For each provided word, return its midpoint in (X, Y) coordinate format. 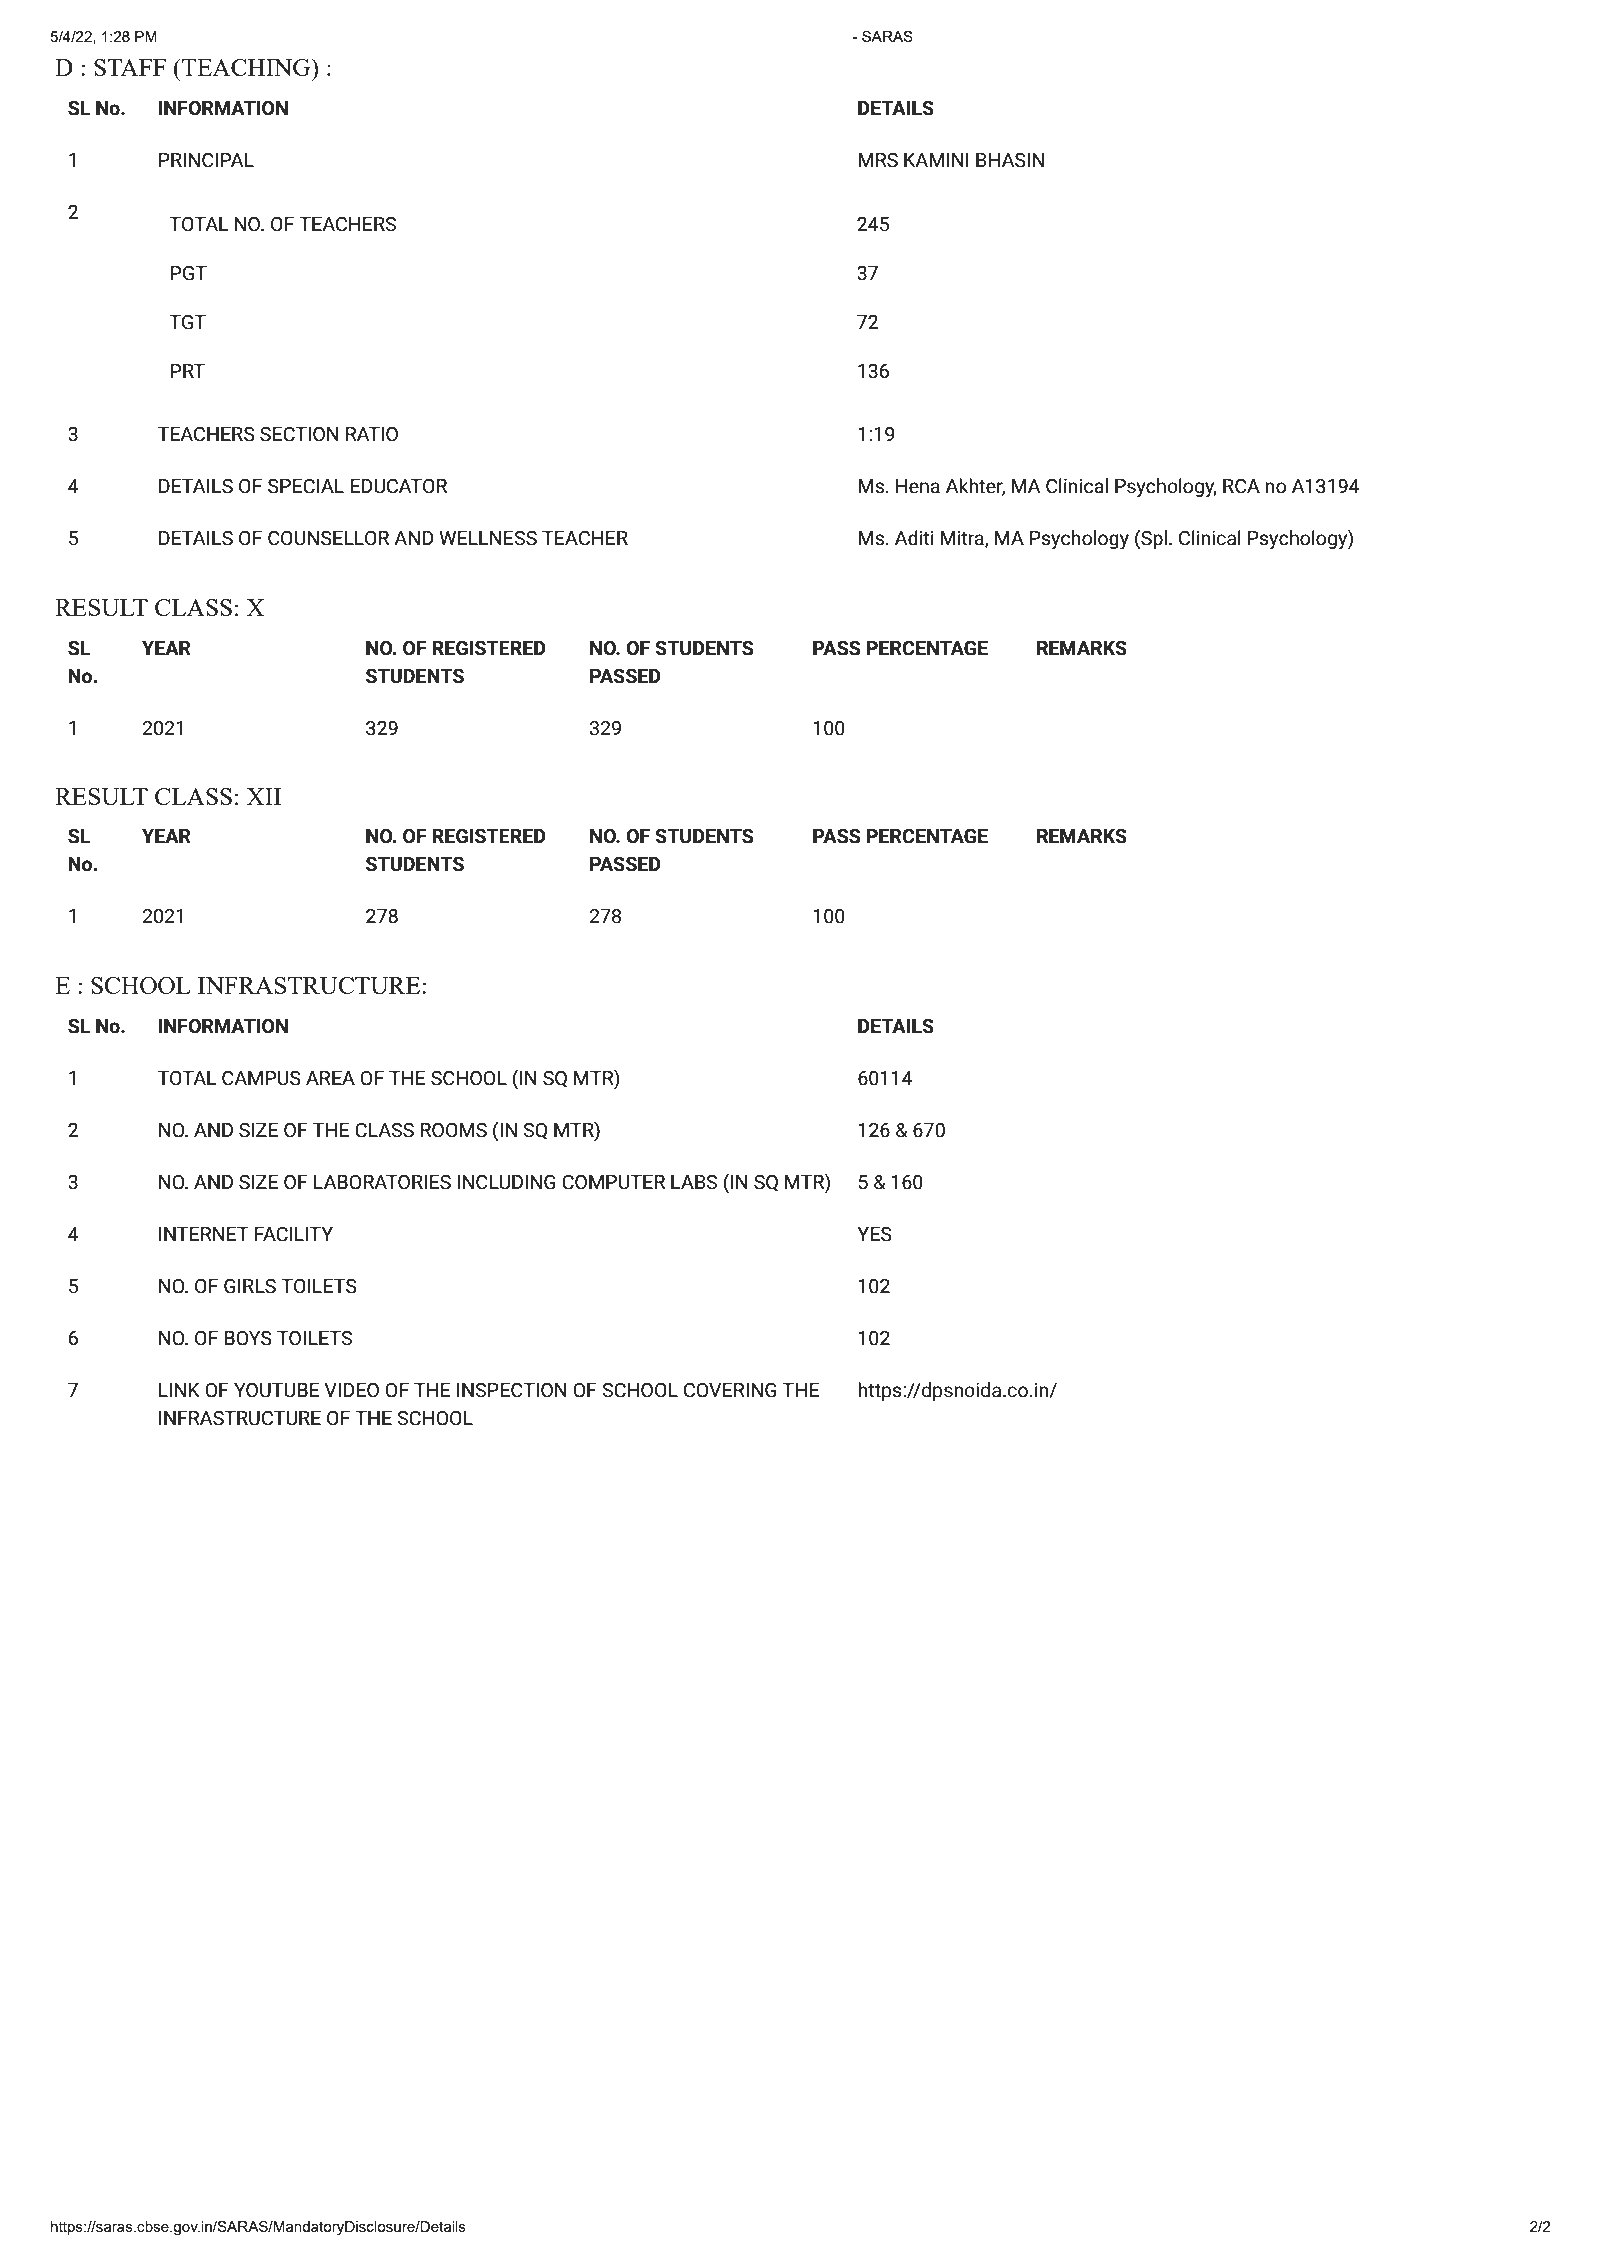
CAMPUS (261, 1078)
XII (263, 796)
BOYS (248, 1338)
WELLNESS (488, 538)
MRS (878, 160)
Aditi (914, 538)
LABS (694, 1182)
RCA (1241, 486)
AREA (330, 1078)
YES (874, 1234)
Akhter (975, 487)
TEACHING (246, 67)
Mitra (963, 539)
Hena (918, 486)
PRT (188, 371)
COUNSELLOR (328, 538)
